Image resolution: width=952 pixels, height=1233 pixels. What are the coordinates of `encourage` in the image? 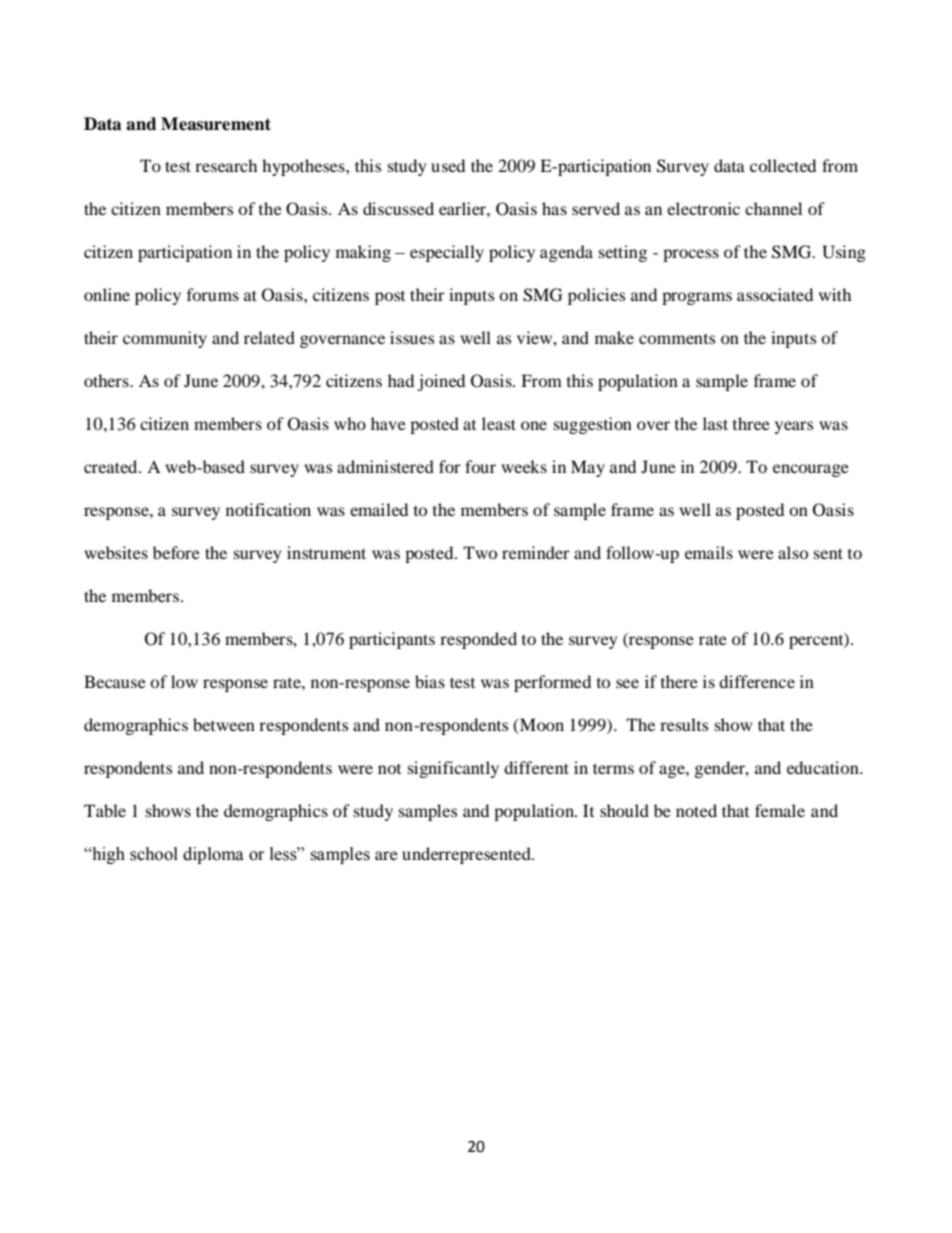 It's located at (811, 470).
